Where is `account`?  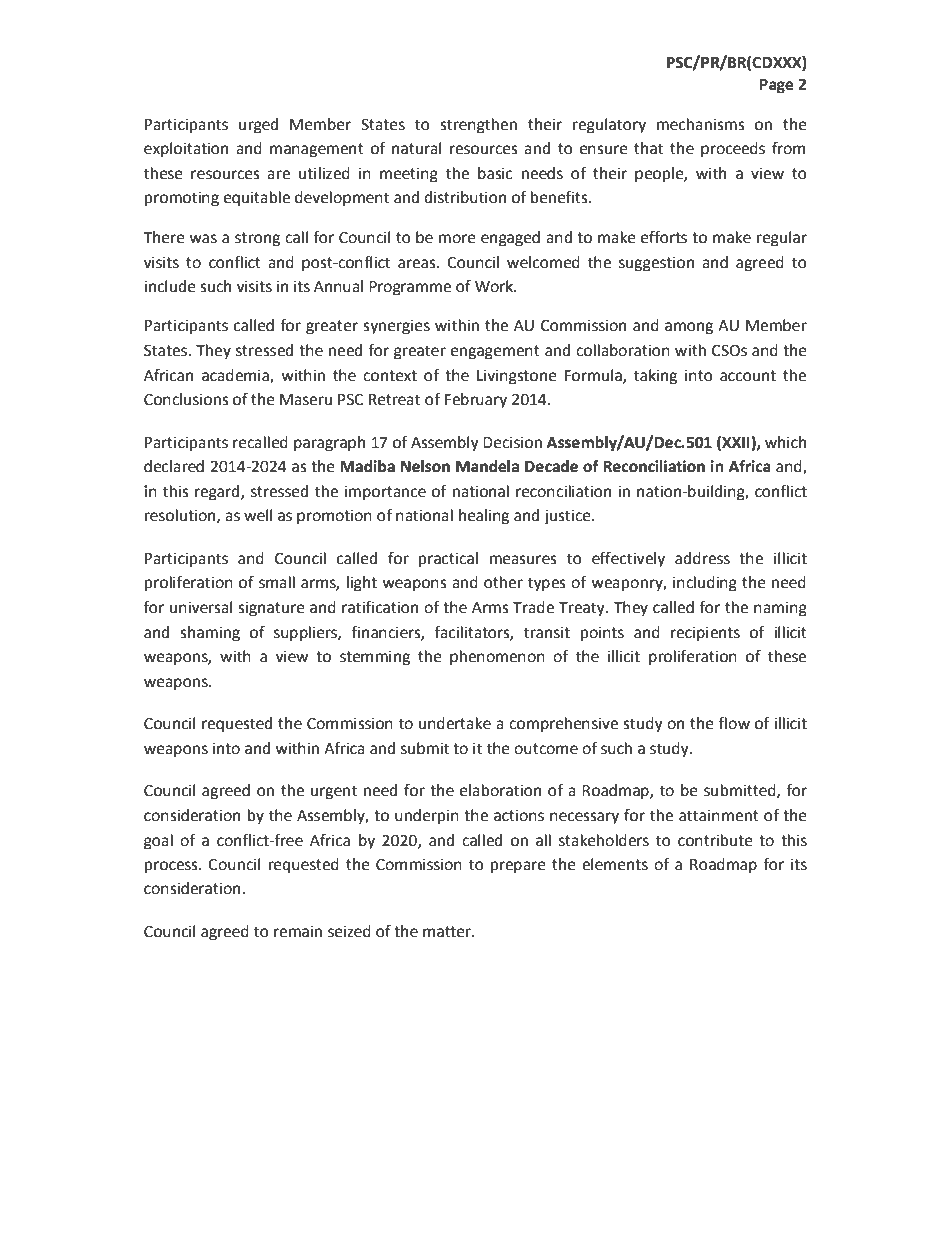
account is located at coordinates (748, 376).
